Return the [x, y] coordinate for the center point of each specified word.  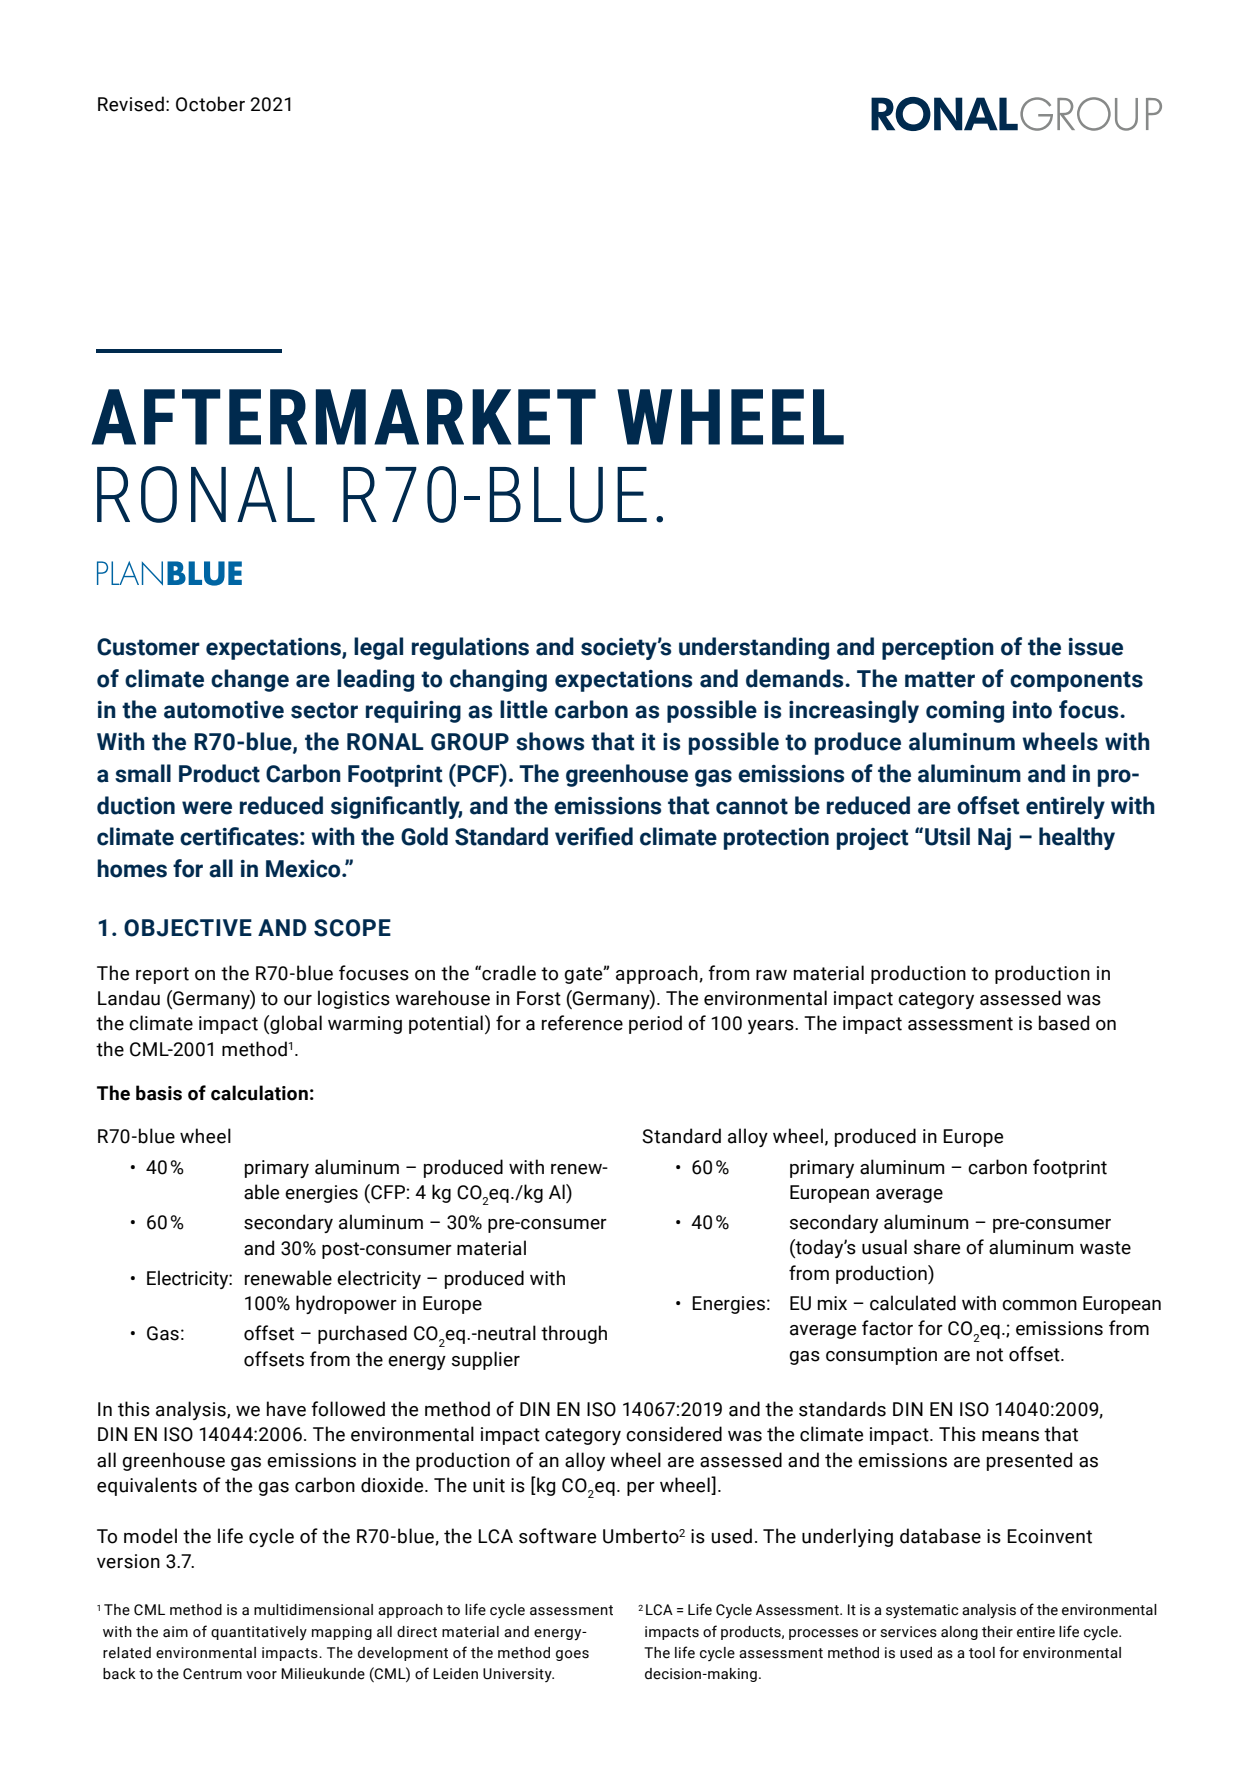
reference [582, 1023]
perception [938, 649]
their [997, 1632]
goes [572, 1655]
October [210, 104]
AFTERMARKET [344, 417]
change [250, 680]
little [524, 709]
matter [940, 679]
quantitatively [259, 1633]
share [937, 1247]
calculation [259, 1093]
